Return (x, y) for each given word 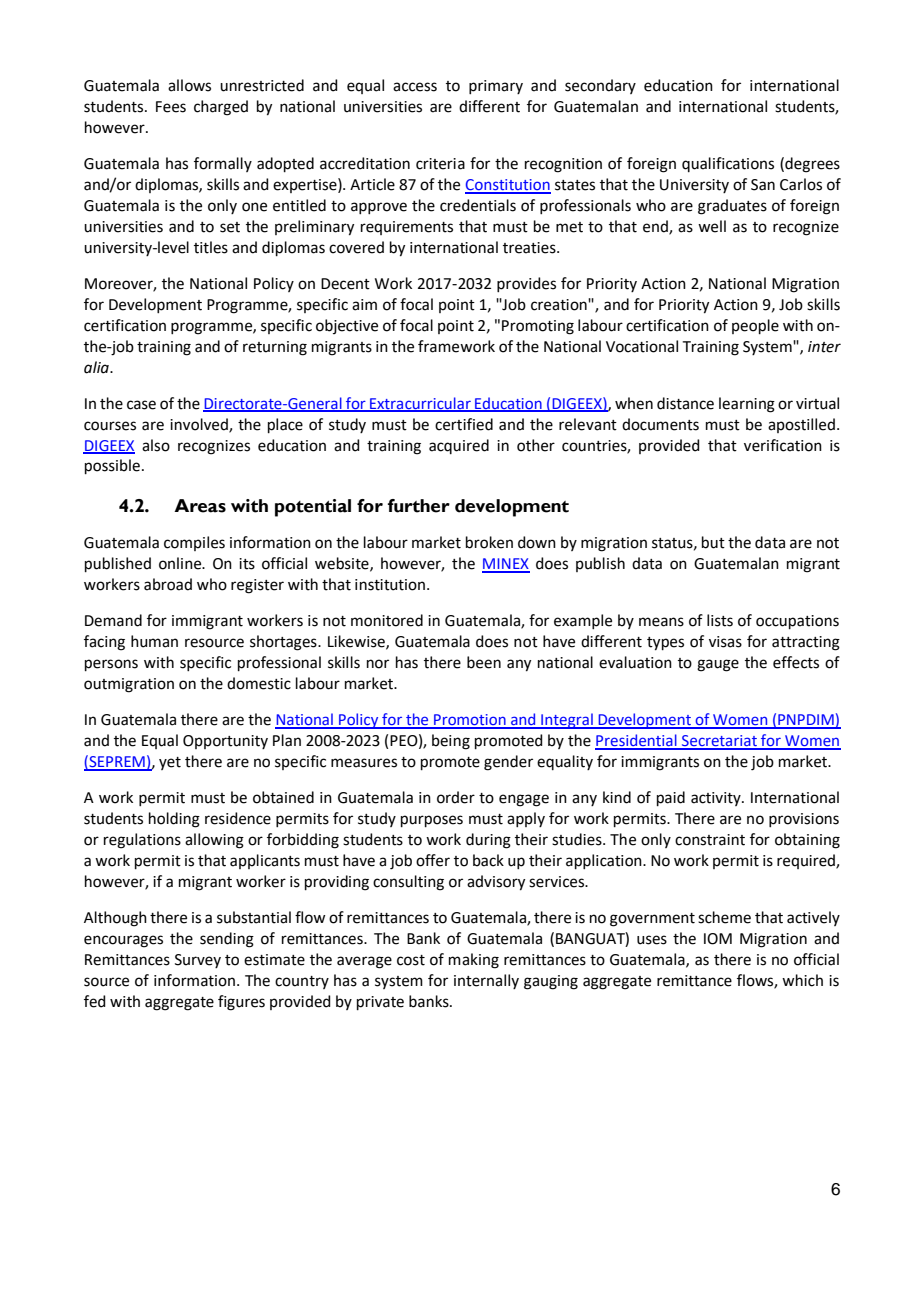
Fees (171, 107)
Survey (198, 961)
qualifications (728, 164)
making (474, 961)
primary (496, 87)
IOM (718, 939)
